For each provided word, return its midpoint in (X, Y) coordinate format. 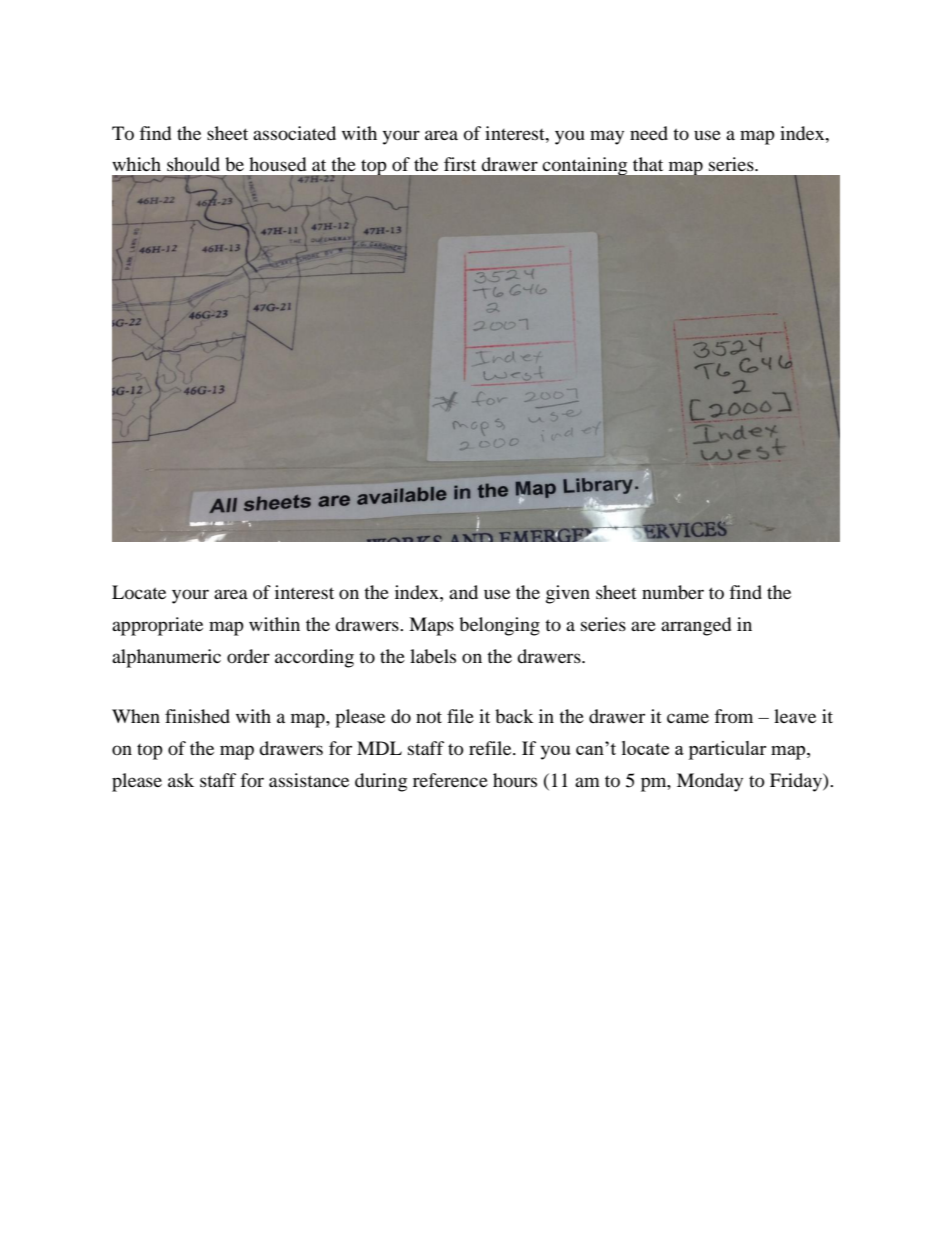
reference (450, 780)
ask (181, 780)
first (460, 164)
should (193, 164)
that (648, 164)
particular (727, 750)
